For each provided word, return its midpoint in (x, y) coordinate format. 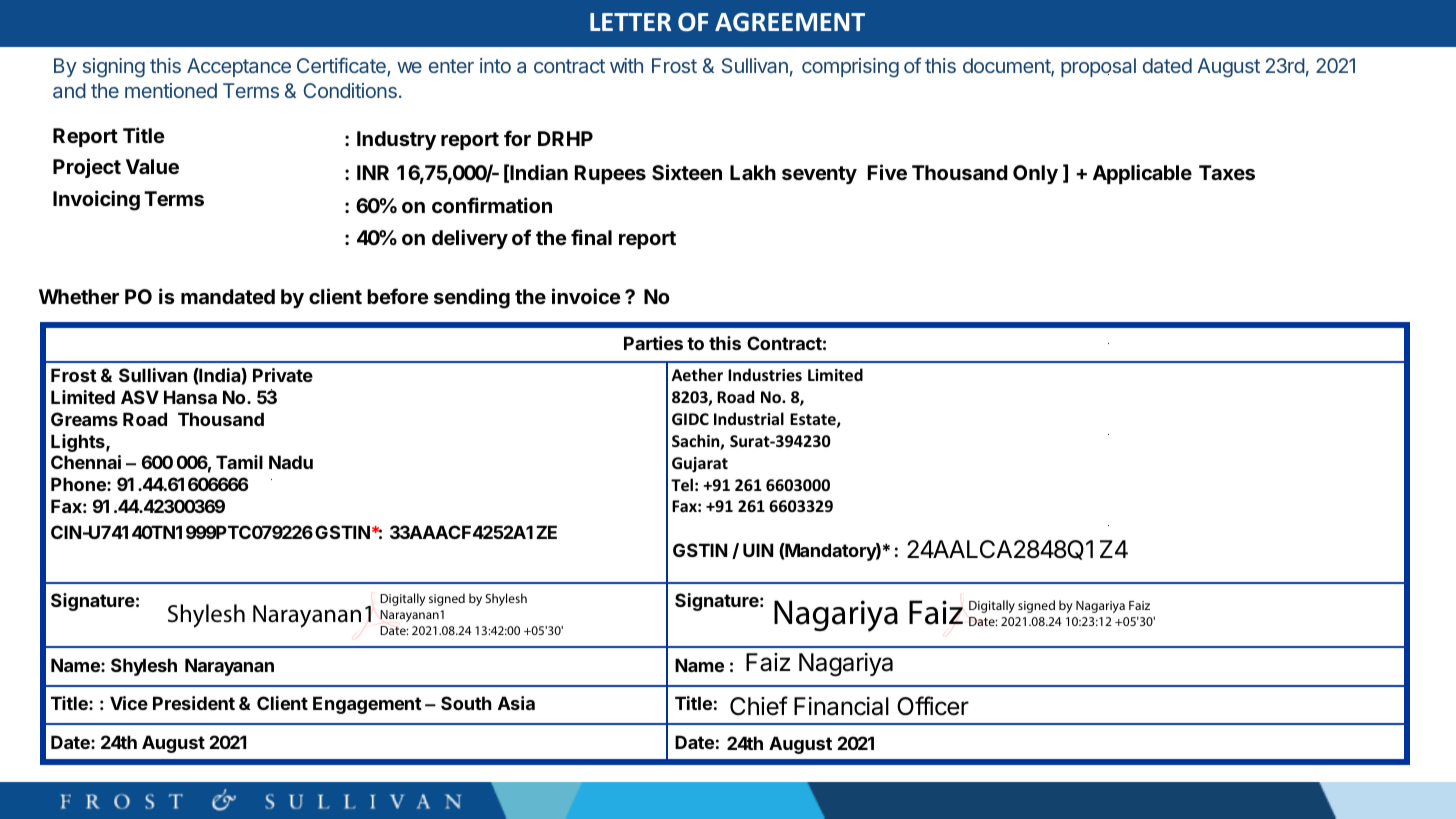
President (194, 703)
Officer (933, 706)
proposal (1098, 67)
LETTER (630, 22)
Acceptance (239, 67)
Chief (759, 706)
